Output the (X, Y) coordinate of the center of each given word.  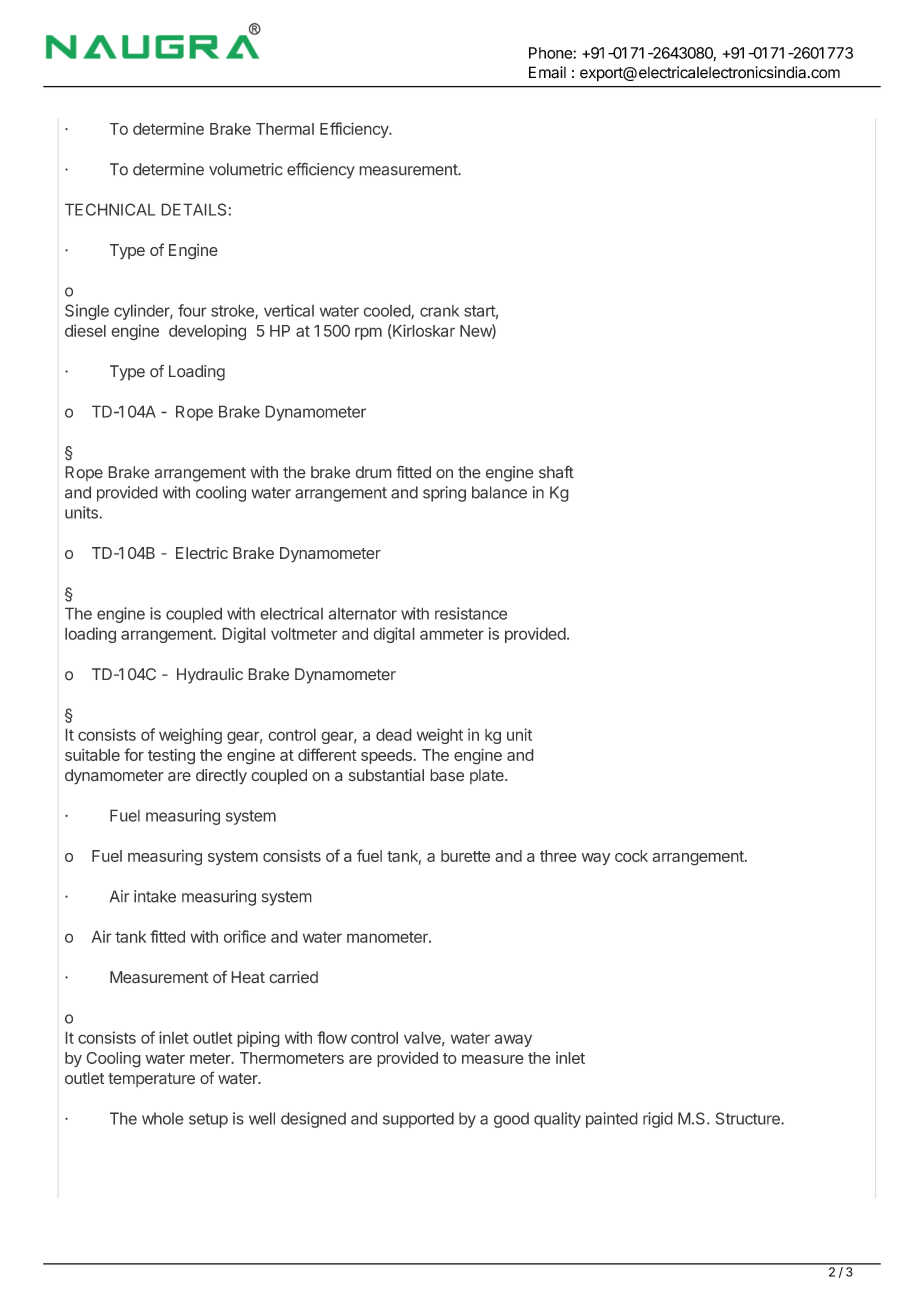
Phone (551, 53)
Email (547, 72)
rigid (658, 1120)
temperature (151, 1080)
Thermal (285, 129)
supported (418, 1120)
